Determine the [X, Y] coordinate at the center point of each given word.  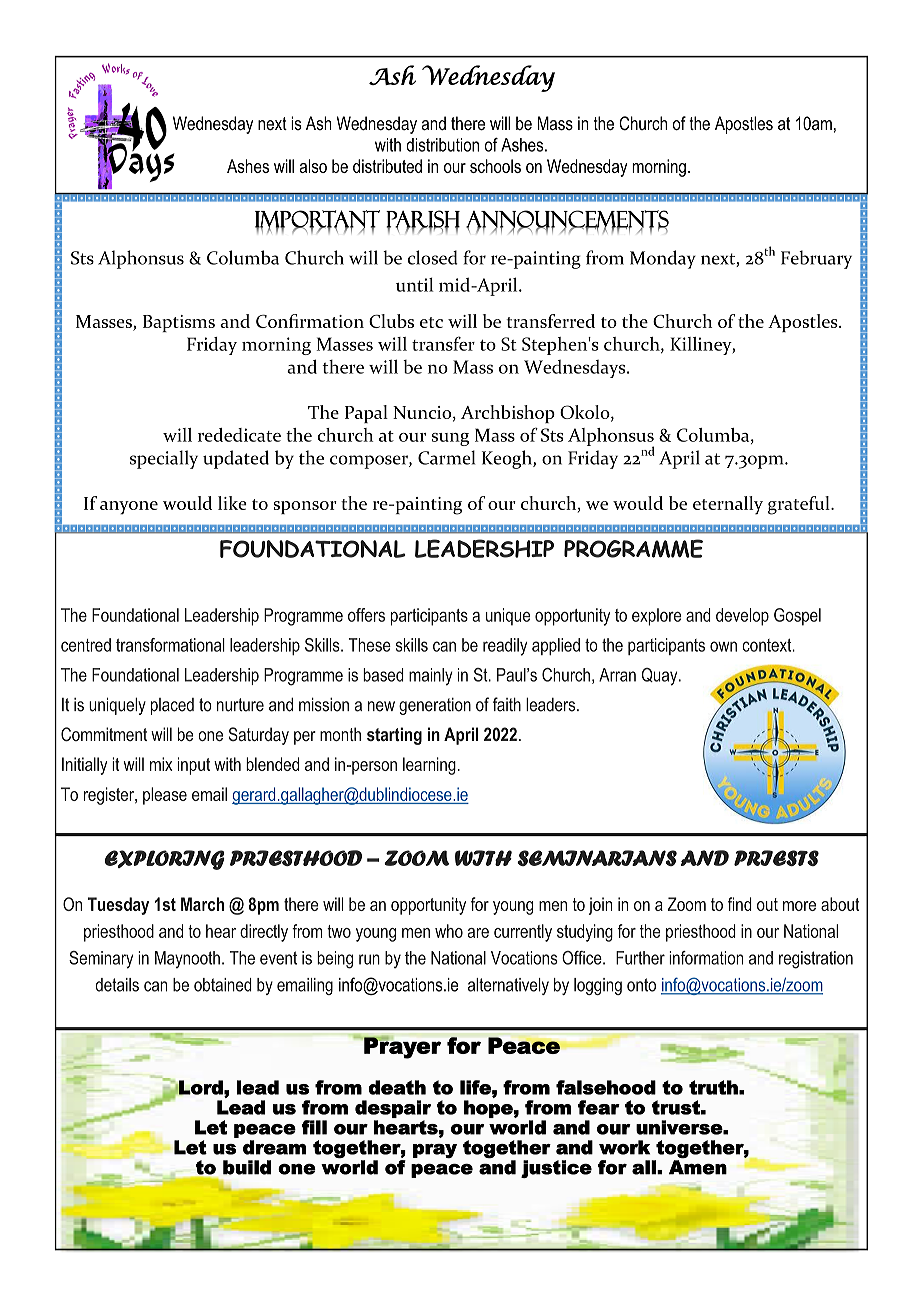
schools [495, 166]
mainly [431, 677]
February [816, 259]
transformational [170, 645]
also [313, 166]
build [247, 1167]
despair [393, 1109]
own [723, 646]
